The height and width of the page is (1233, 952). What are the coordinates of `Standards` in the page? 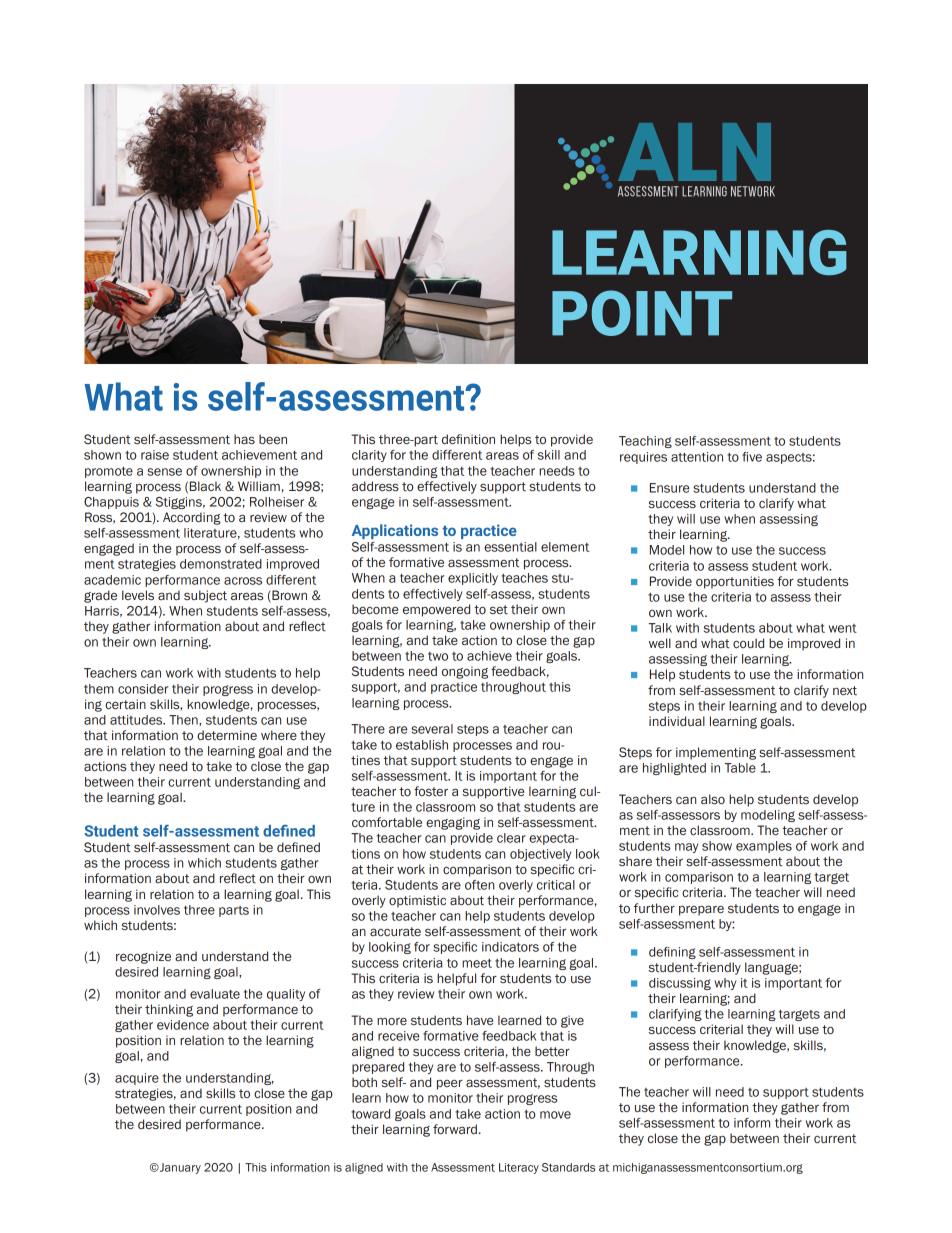 It's located at (568, 1167).
